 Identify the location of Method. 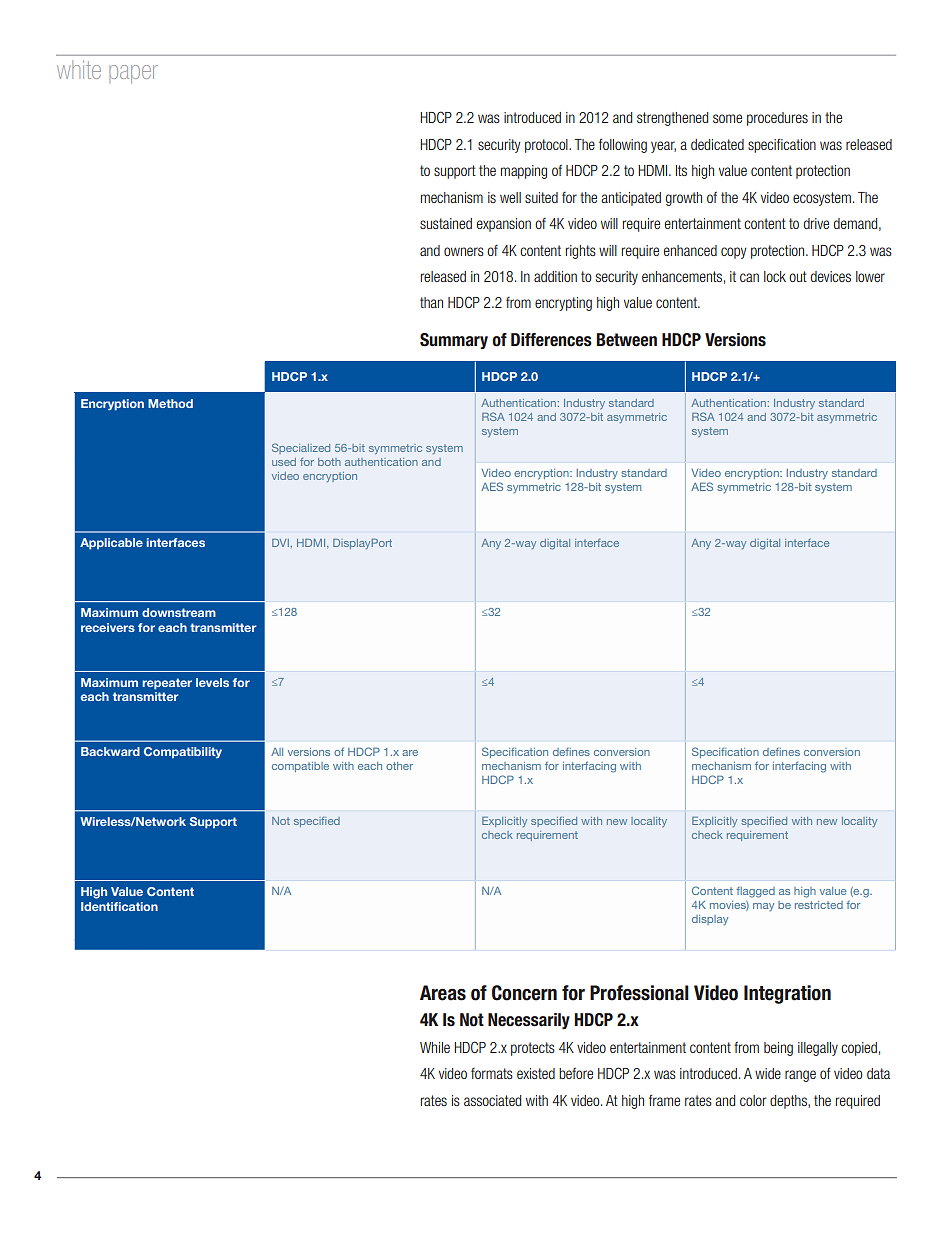
(170, 403).
